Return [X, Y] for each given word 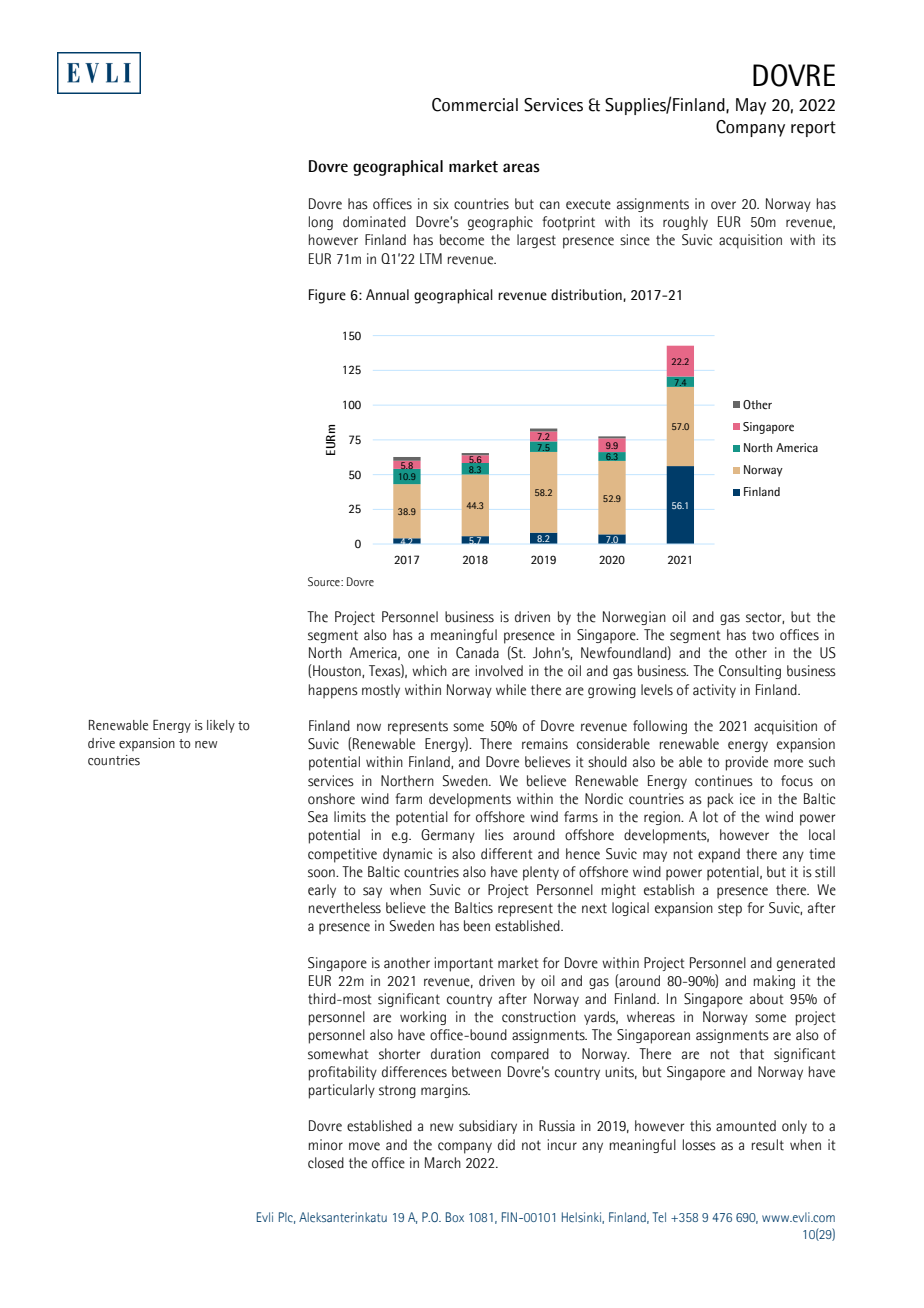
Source [325, 581]
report [813, 129]
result [768, 1145]
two [763, 635]
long [321, 223]
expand [719, 855]
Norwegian [634, 618]
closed [326, 1163]
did [506, 1145]
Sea [318, 817]
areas [521, 168]
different [506, 854]
